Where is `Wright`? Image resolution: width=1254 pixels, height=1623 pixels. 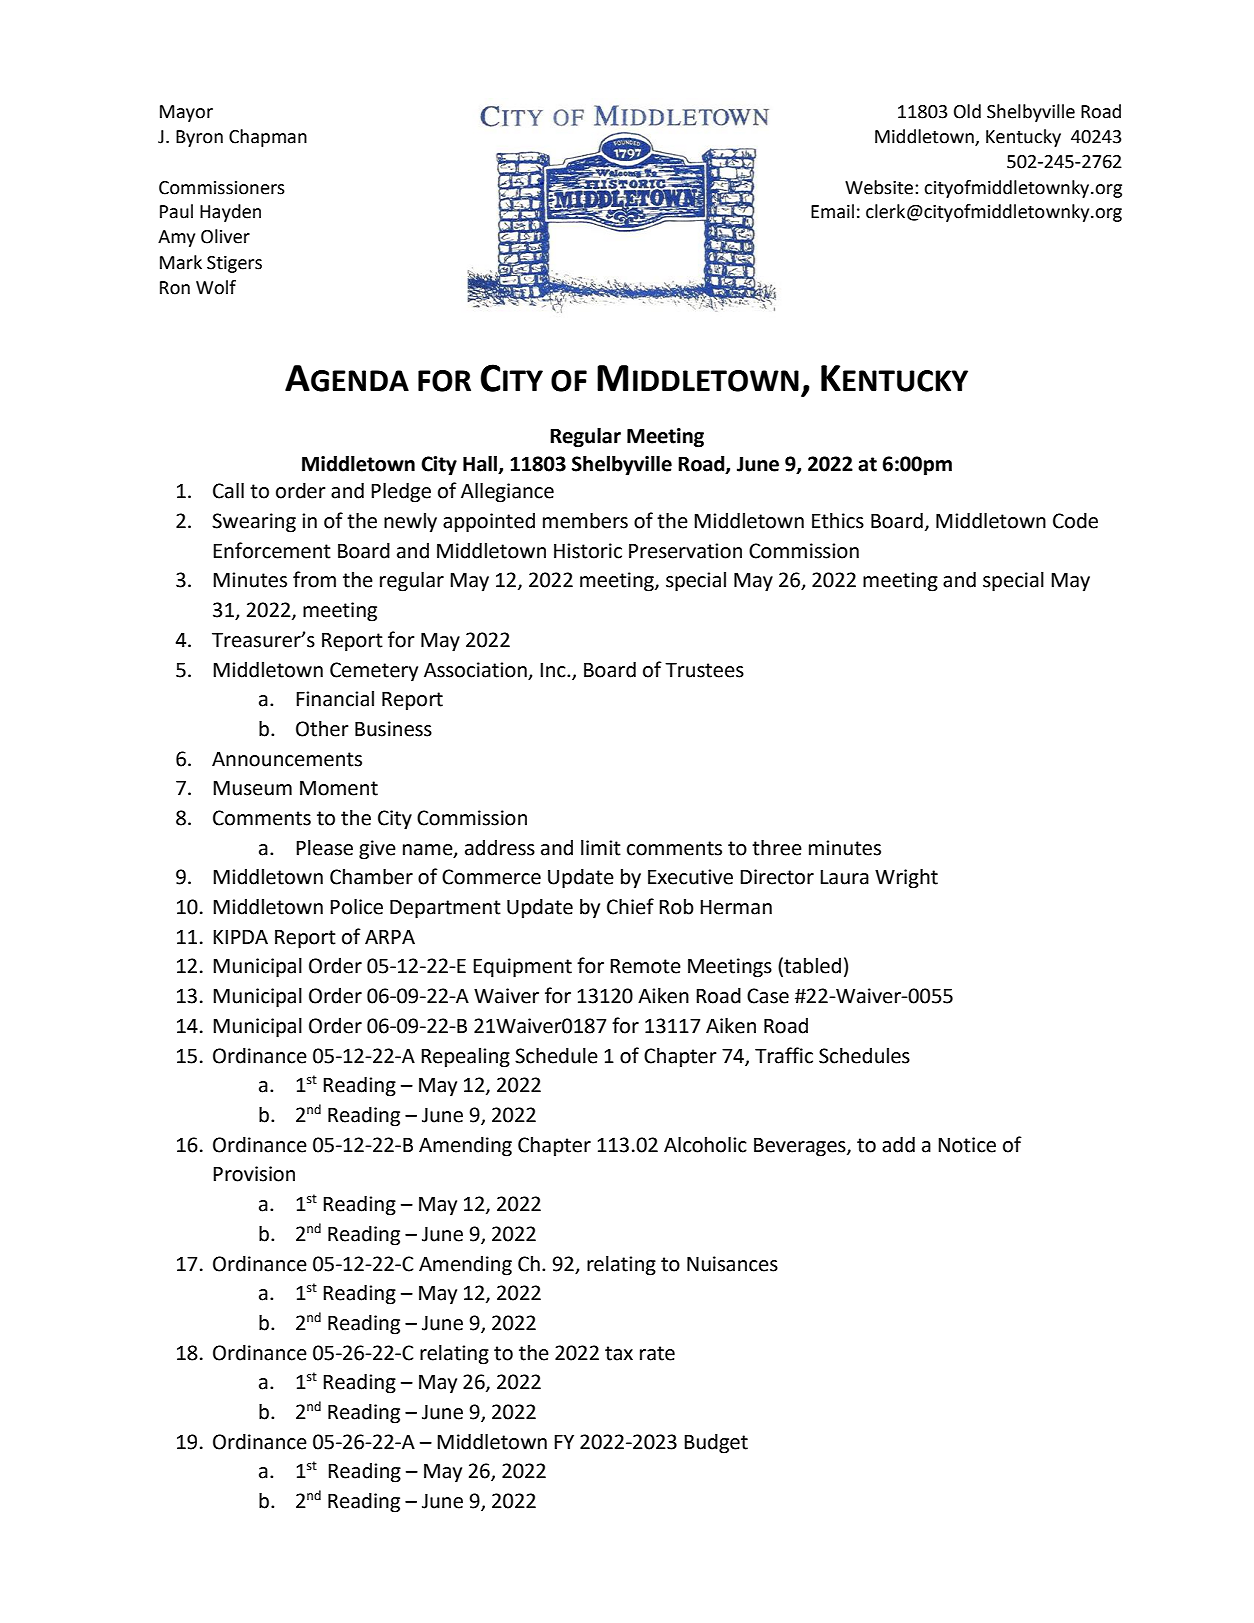
Wright is located at coordinates (906, 878).
